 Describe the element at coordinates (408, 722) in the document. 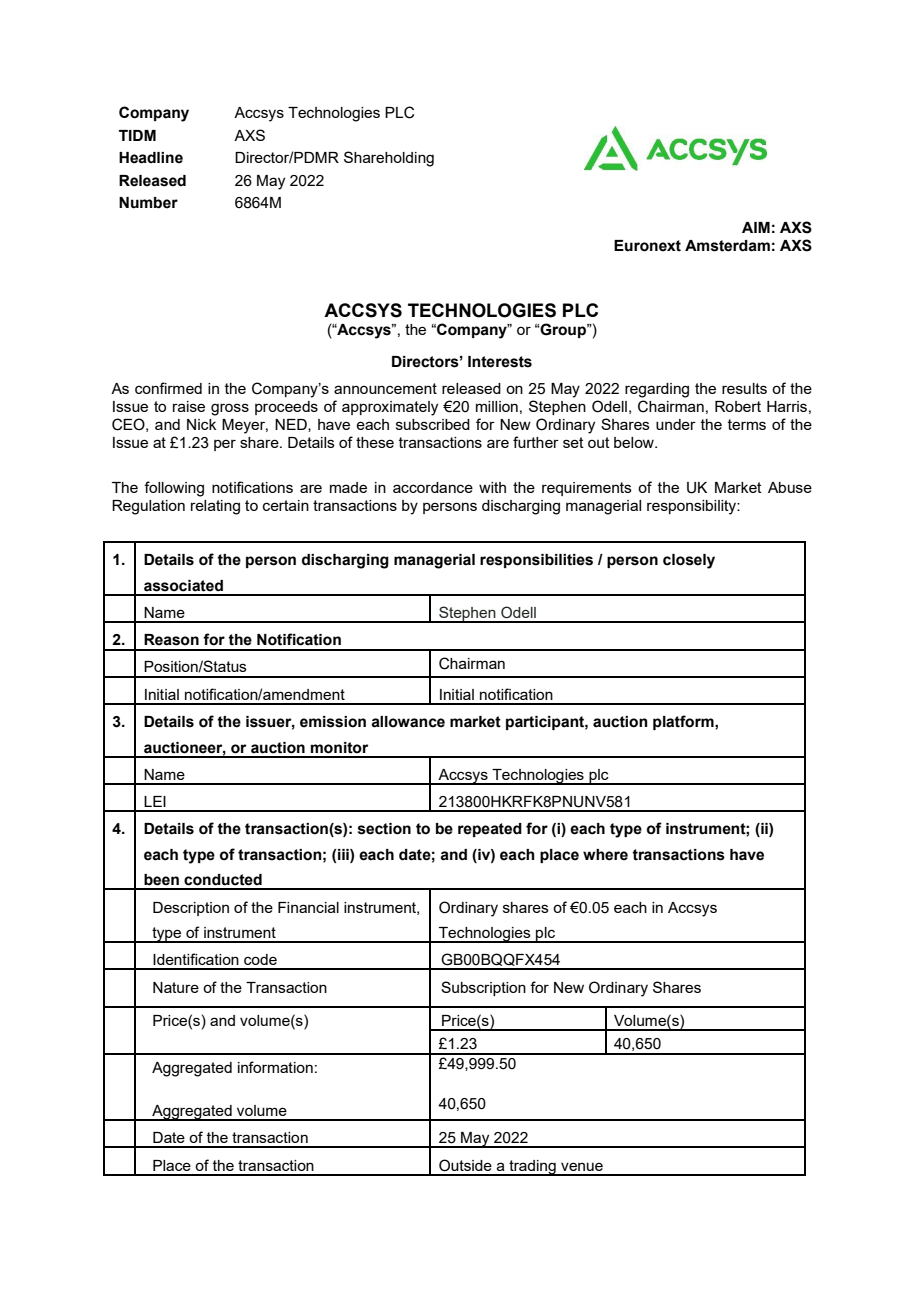

I see `allowance` at that location.
